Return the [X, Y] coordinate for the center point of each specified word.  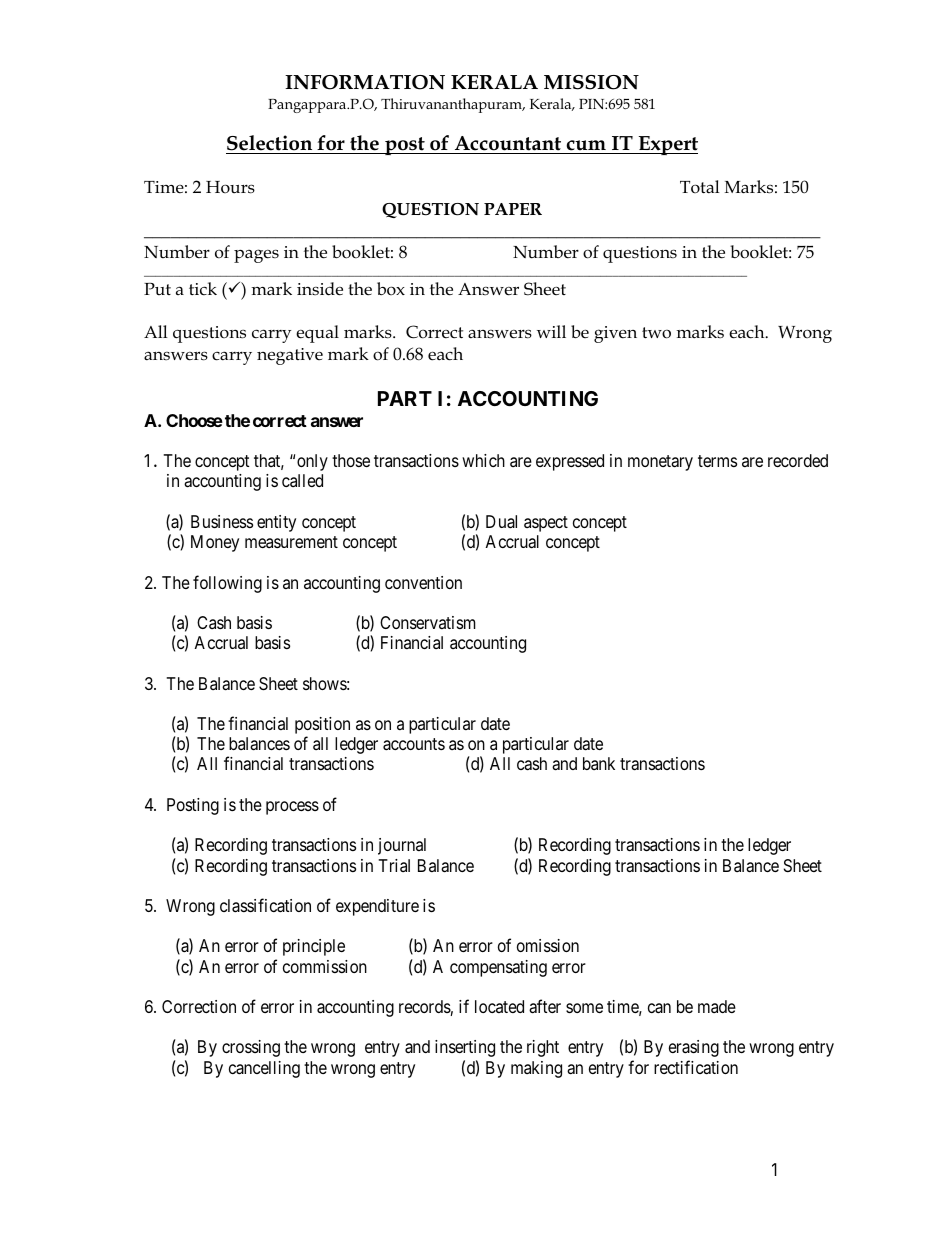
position [322, 727]
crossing [251, 1048]
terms [717, 461]
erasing [694, 1048]
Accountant [508, 143]
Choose [194, 420]
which [483, 460]
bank [599, 763]
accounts [414, 744]
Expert [667, 145]
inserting [465, 1048]
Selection [269, 143]
